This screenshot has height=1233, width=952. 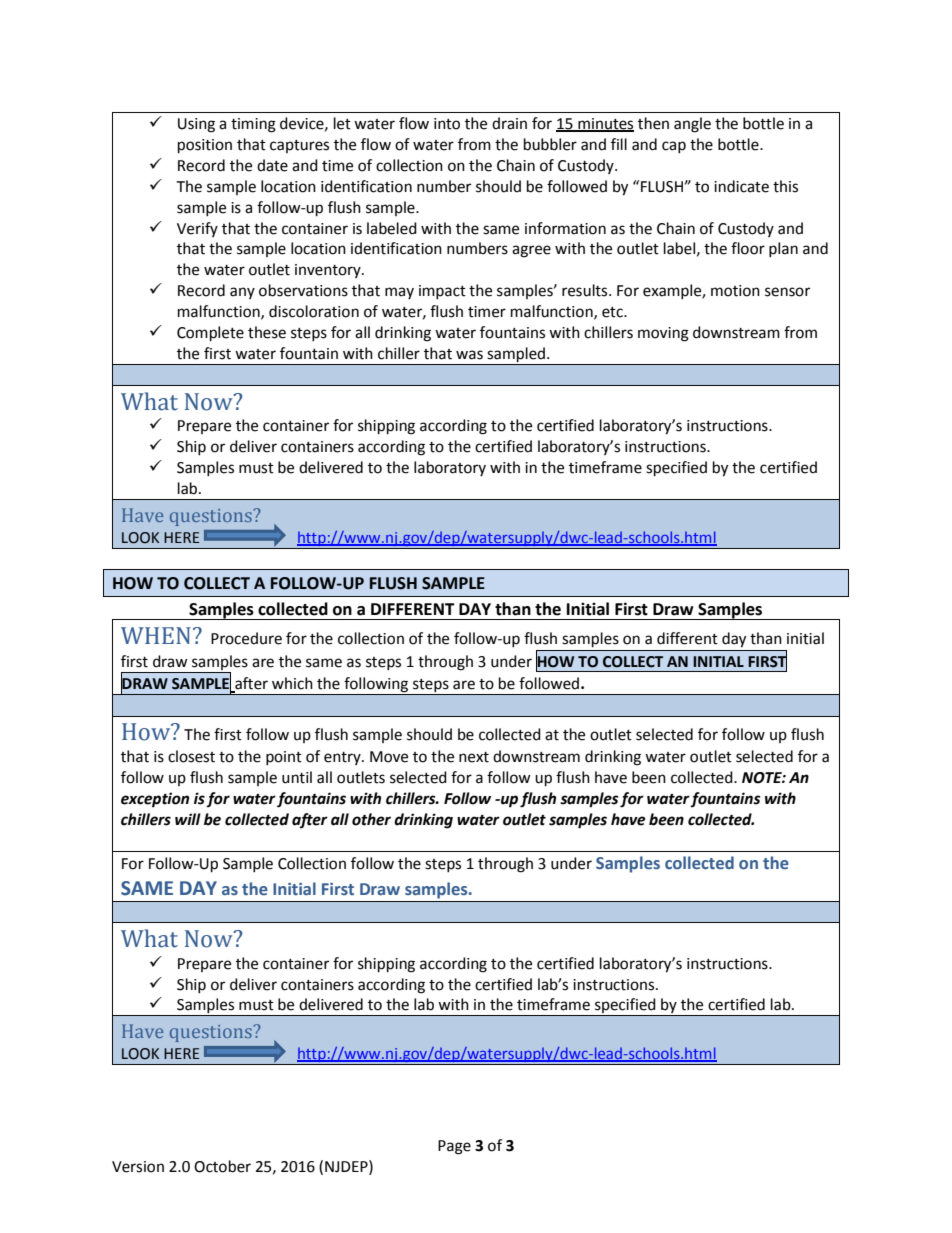 What do you see at coordinates (447, 124) in the screenshot?
I see `into` at bounding box center [447, 124].
